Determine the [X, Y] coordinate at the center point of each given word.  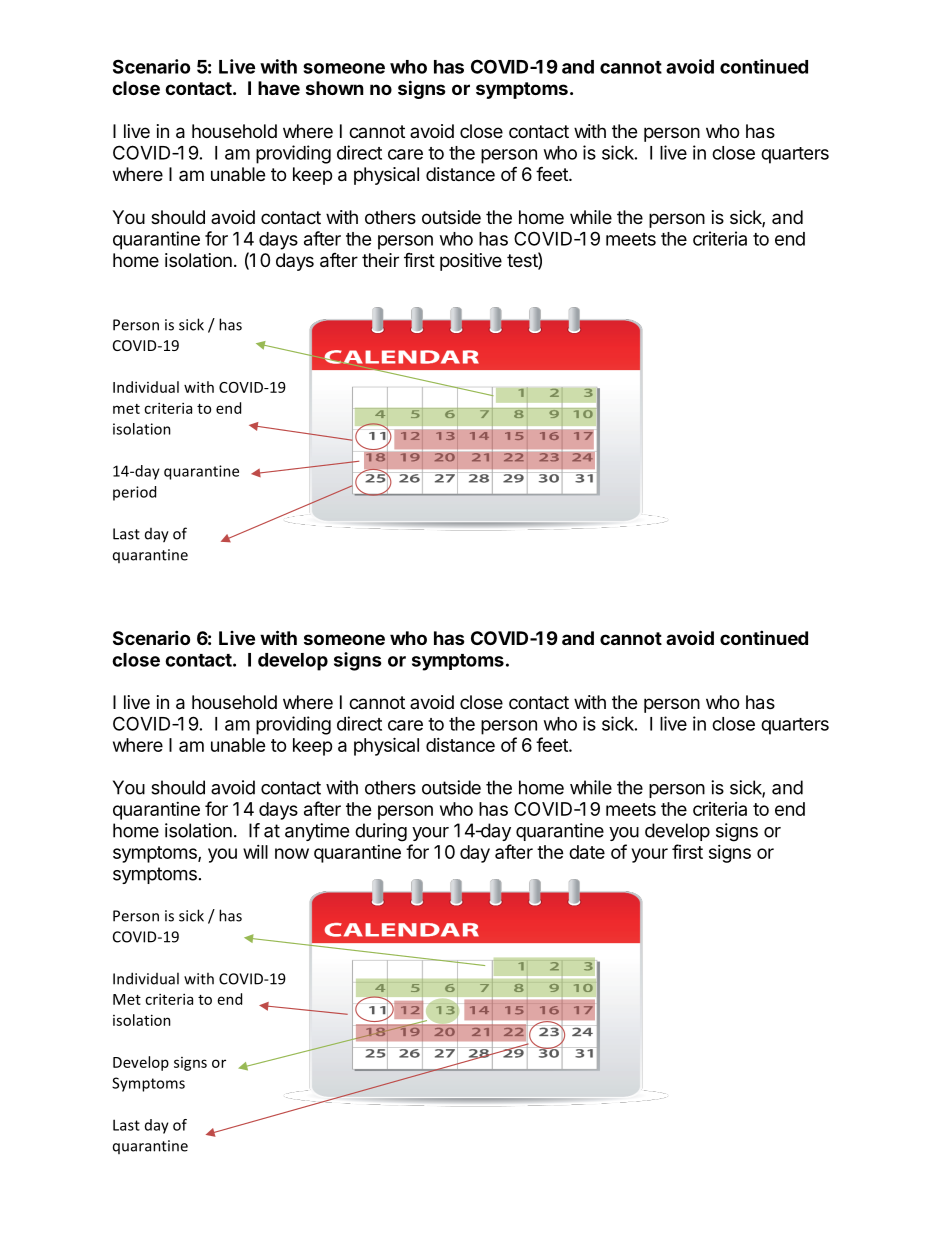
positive [471, 262]
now [292, 853]
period [134, 493]
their [380, 260]
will [255, 852]
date [587, 852]
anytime [317, 832]
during [381, 832]
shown [335, 88]
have [279, 88]
